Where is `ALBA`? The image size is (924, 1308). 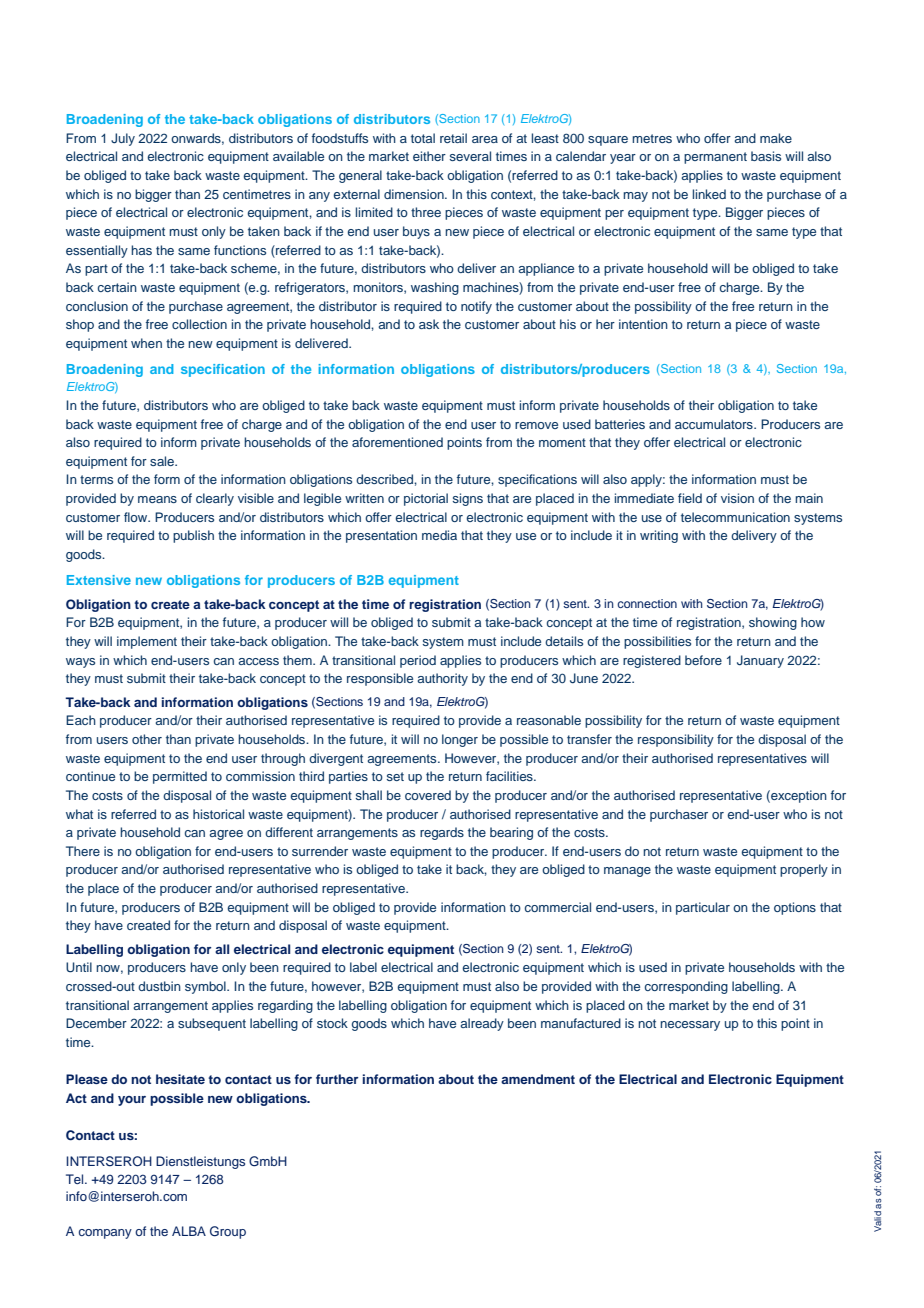
ALBA is located at coordinates (189, 1231).
